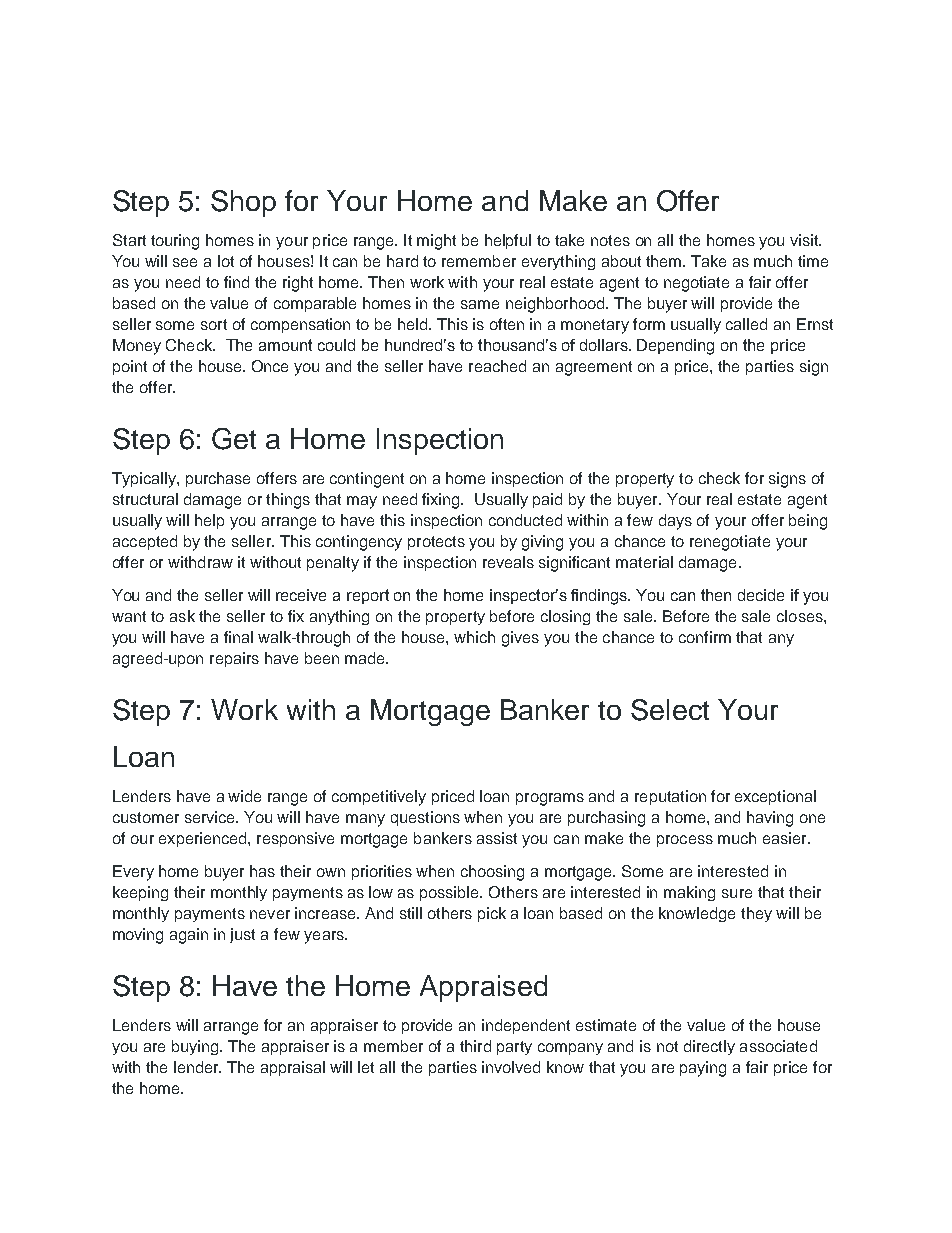  Describe the element at coordinates (175, 242) in the screenshot. I see `touring` at that location.
